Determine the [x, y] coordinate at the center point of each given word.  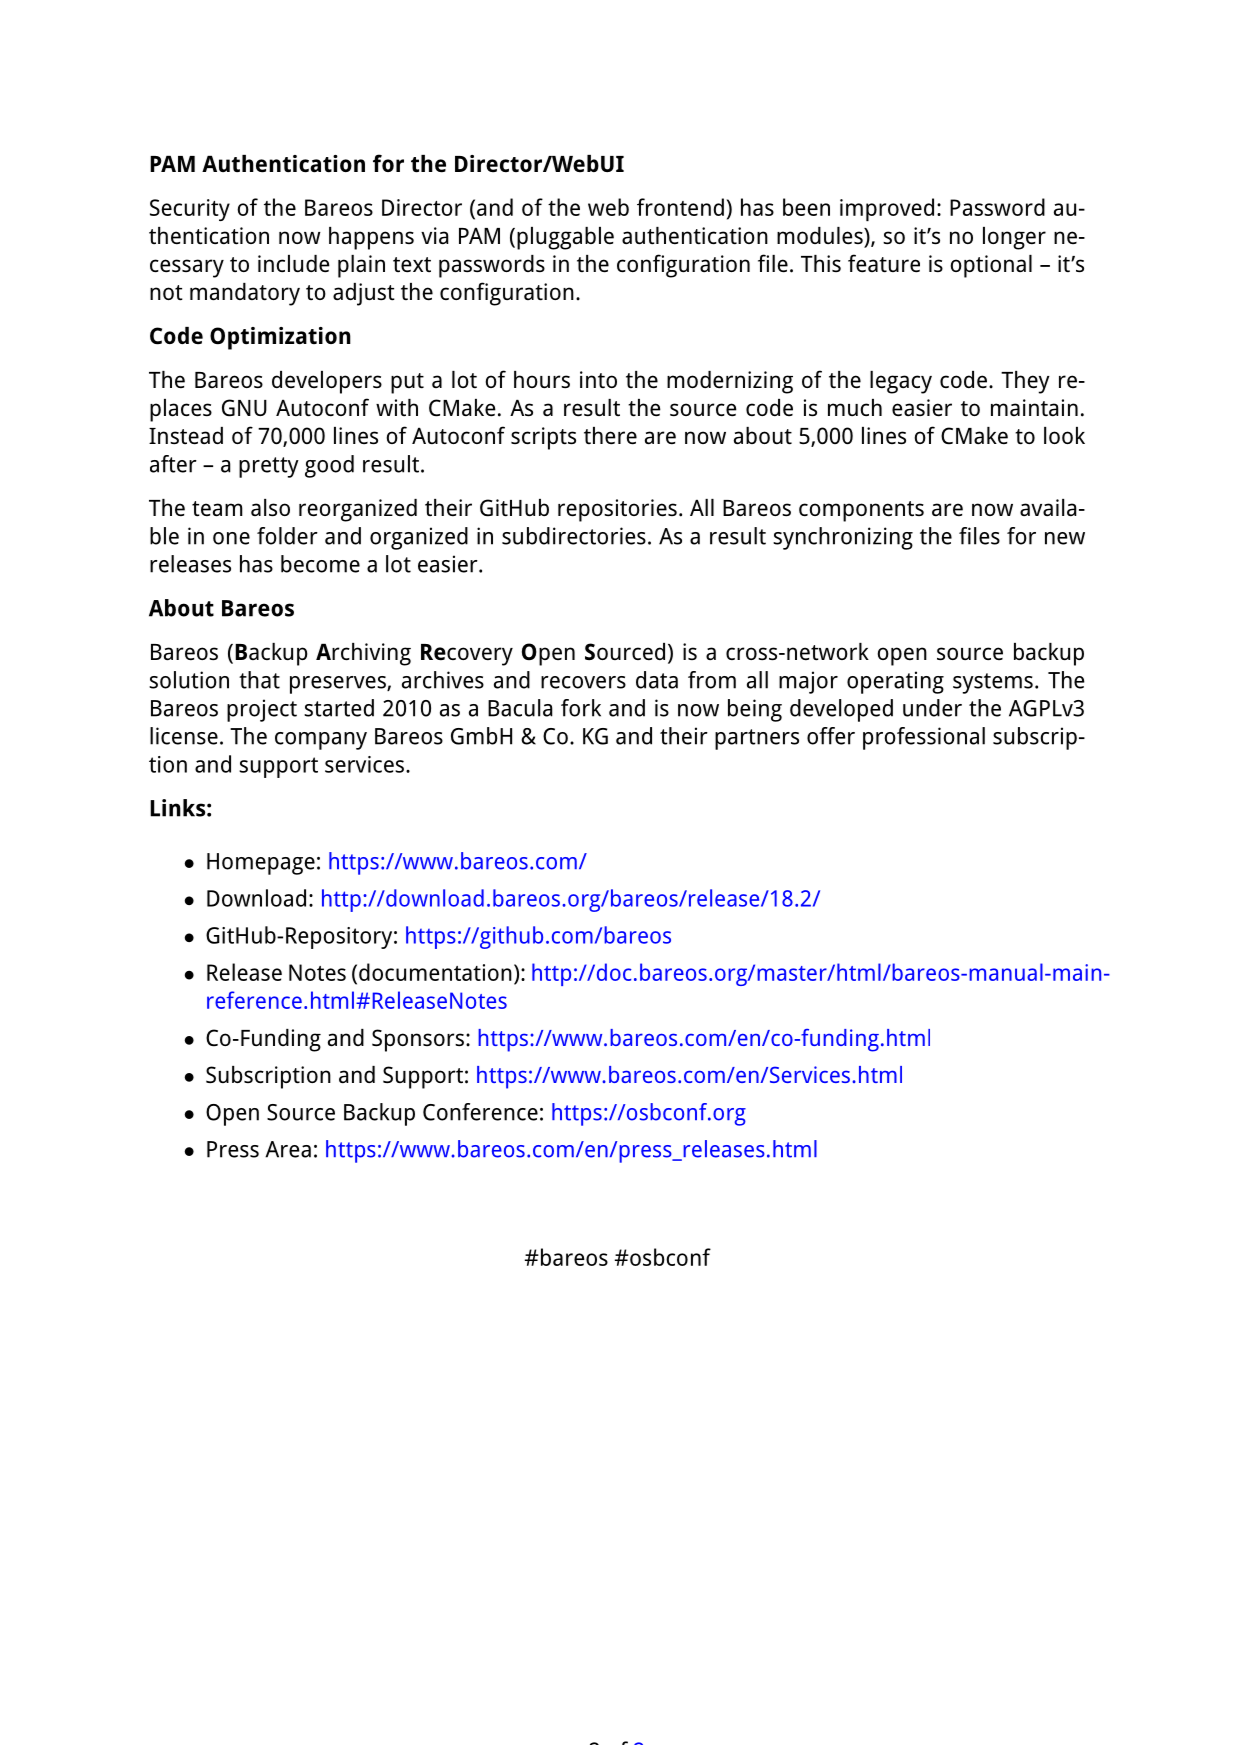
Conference [480, 1112]
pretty [269, 467]
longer [1014, 238]
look [1064, 435]
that [259, 680]
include [294, 264]
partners [757, 739]
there [610, 436]
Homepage [261, 864]
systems [993, 683]
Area [288, 1149]
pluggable [565, 238]
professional [924, 738]
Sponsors [418, 1040]
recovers [583, 682]
